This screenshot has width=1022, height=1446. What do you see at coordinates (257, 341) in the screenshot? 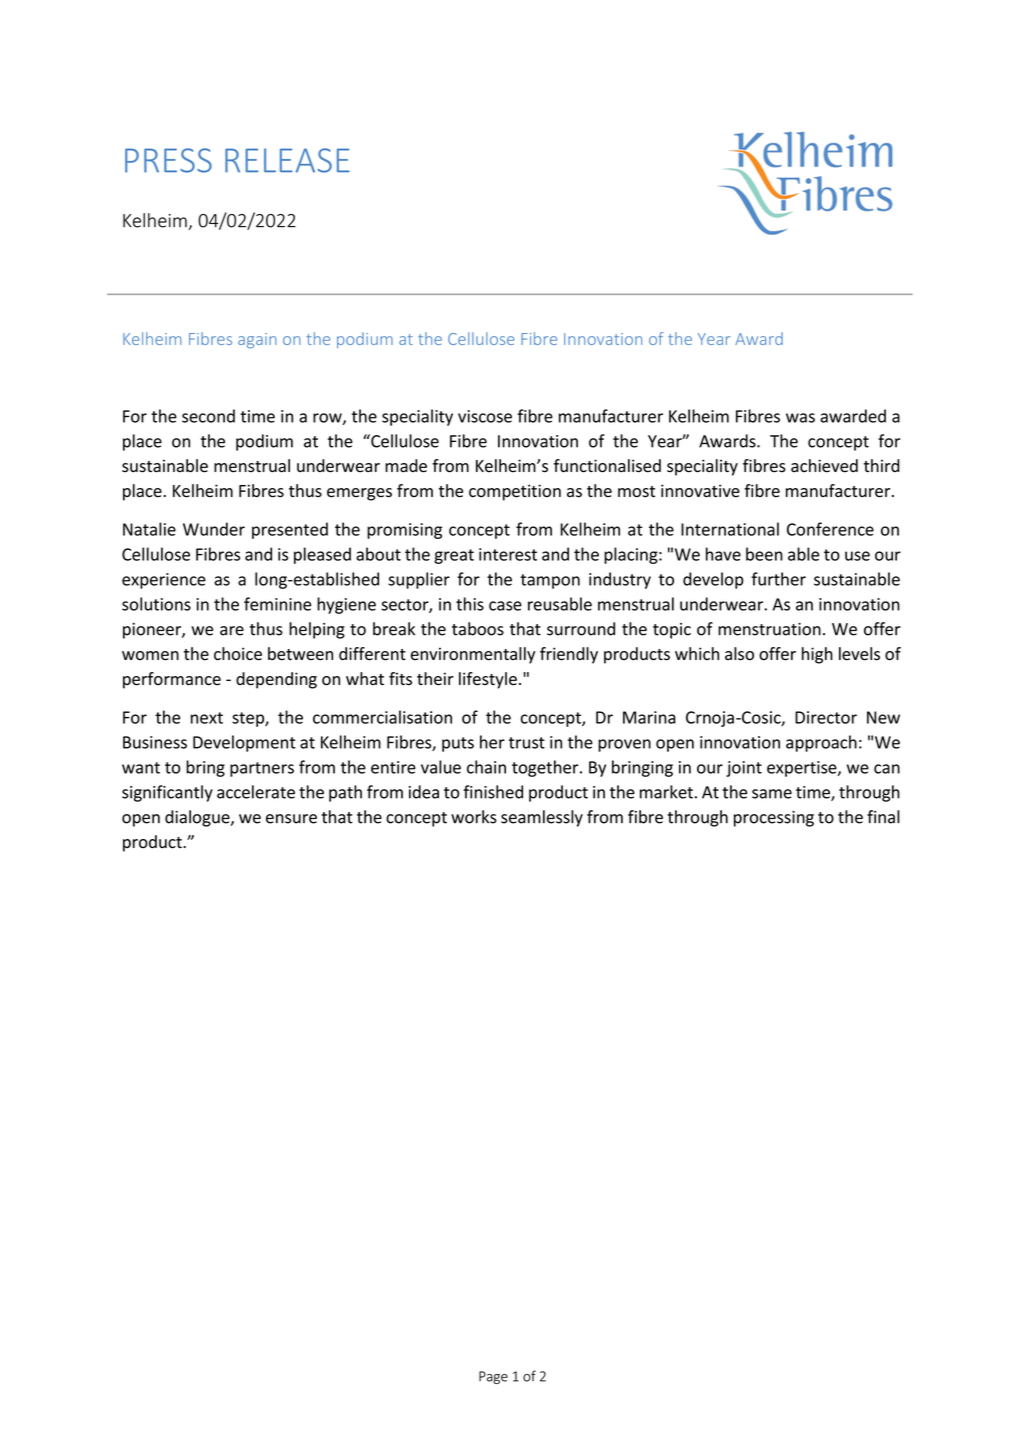
I see `again` at bounding box center [257, 341].
